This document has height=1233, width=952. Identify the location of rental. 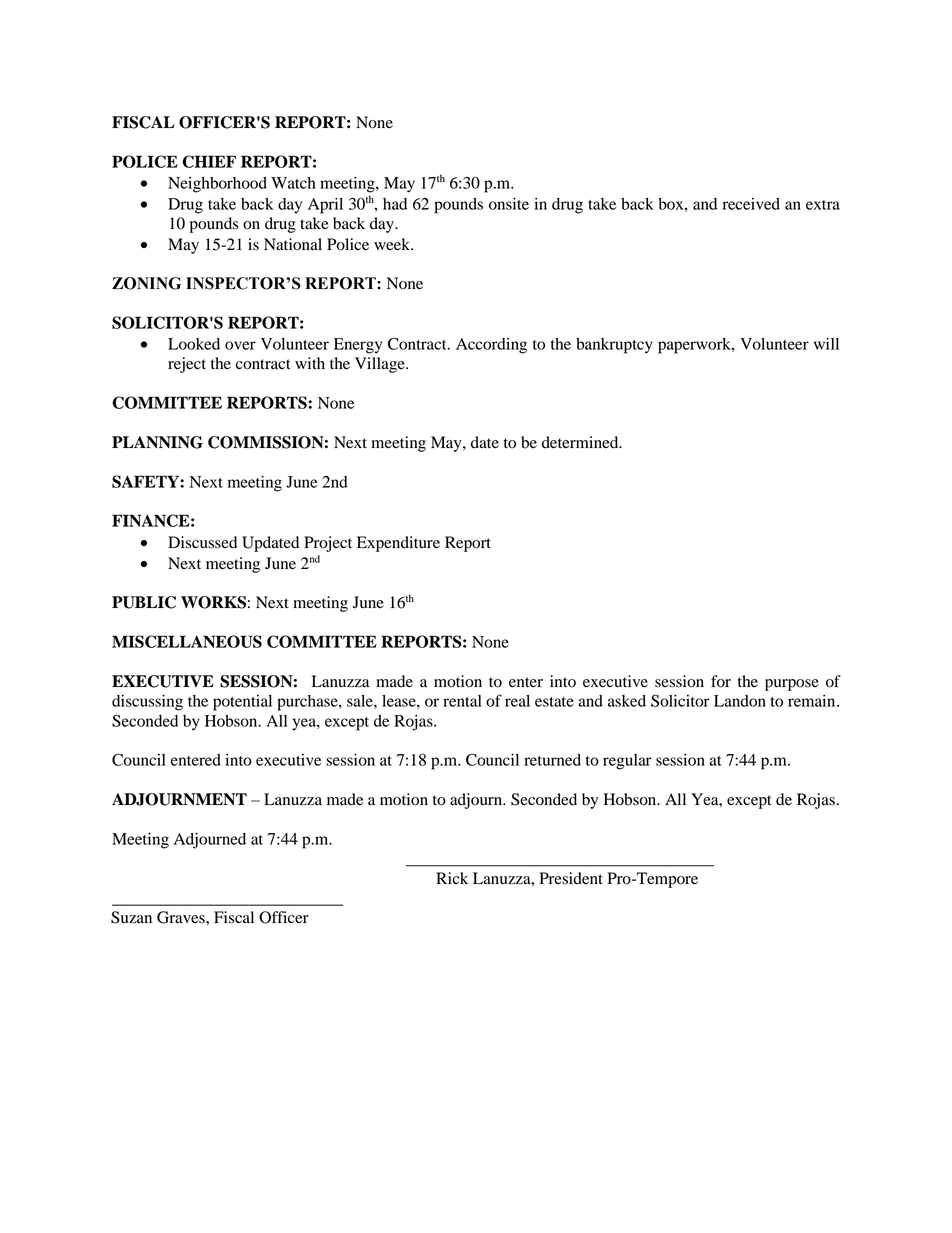
(462, 701).
